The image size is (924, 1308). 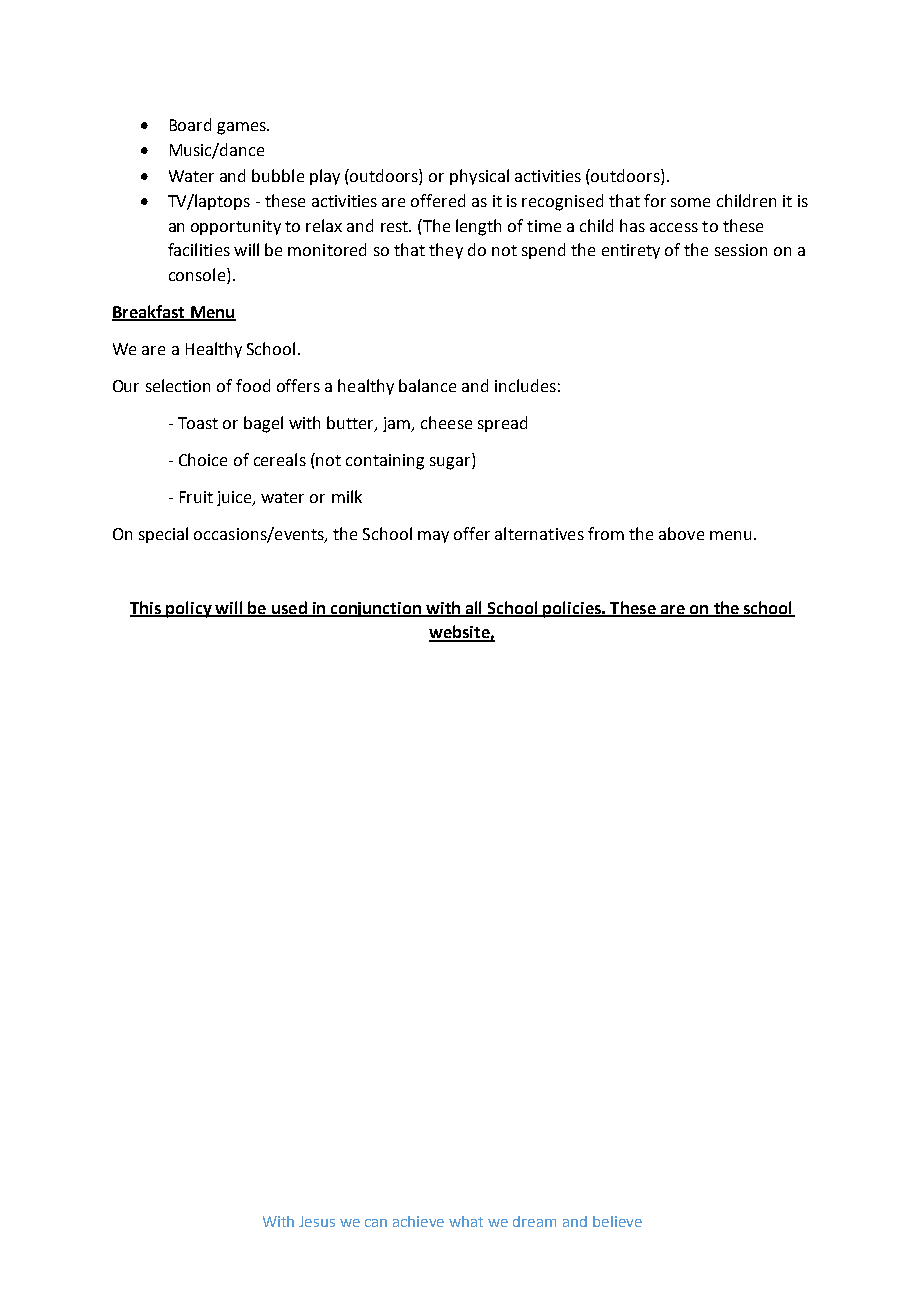 I want to click on Jesus, so click(x=317, y=1221).
